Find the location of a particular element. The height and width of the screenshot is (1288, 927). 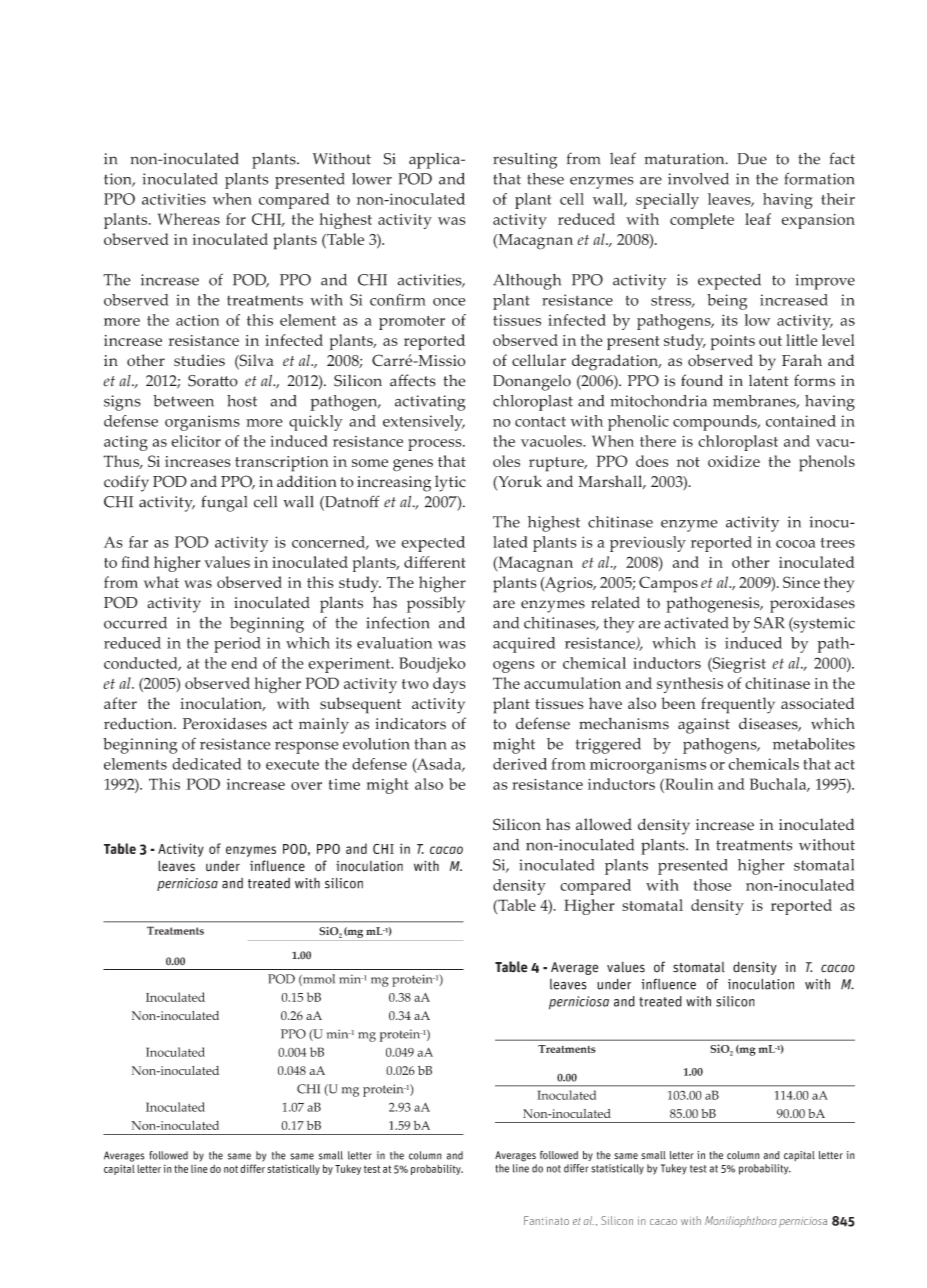

over is located at coordinates (306, 786).
